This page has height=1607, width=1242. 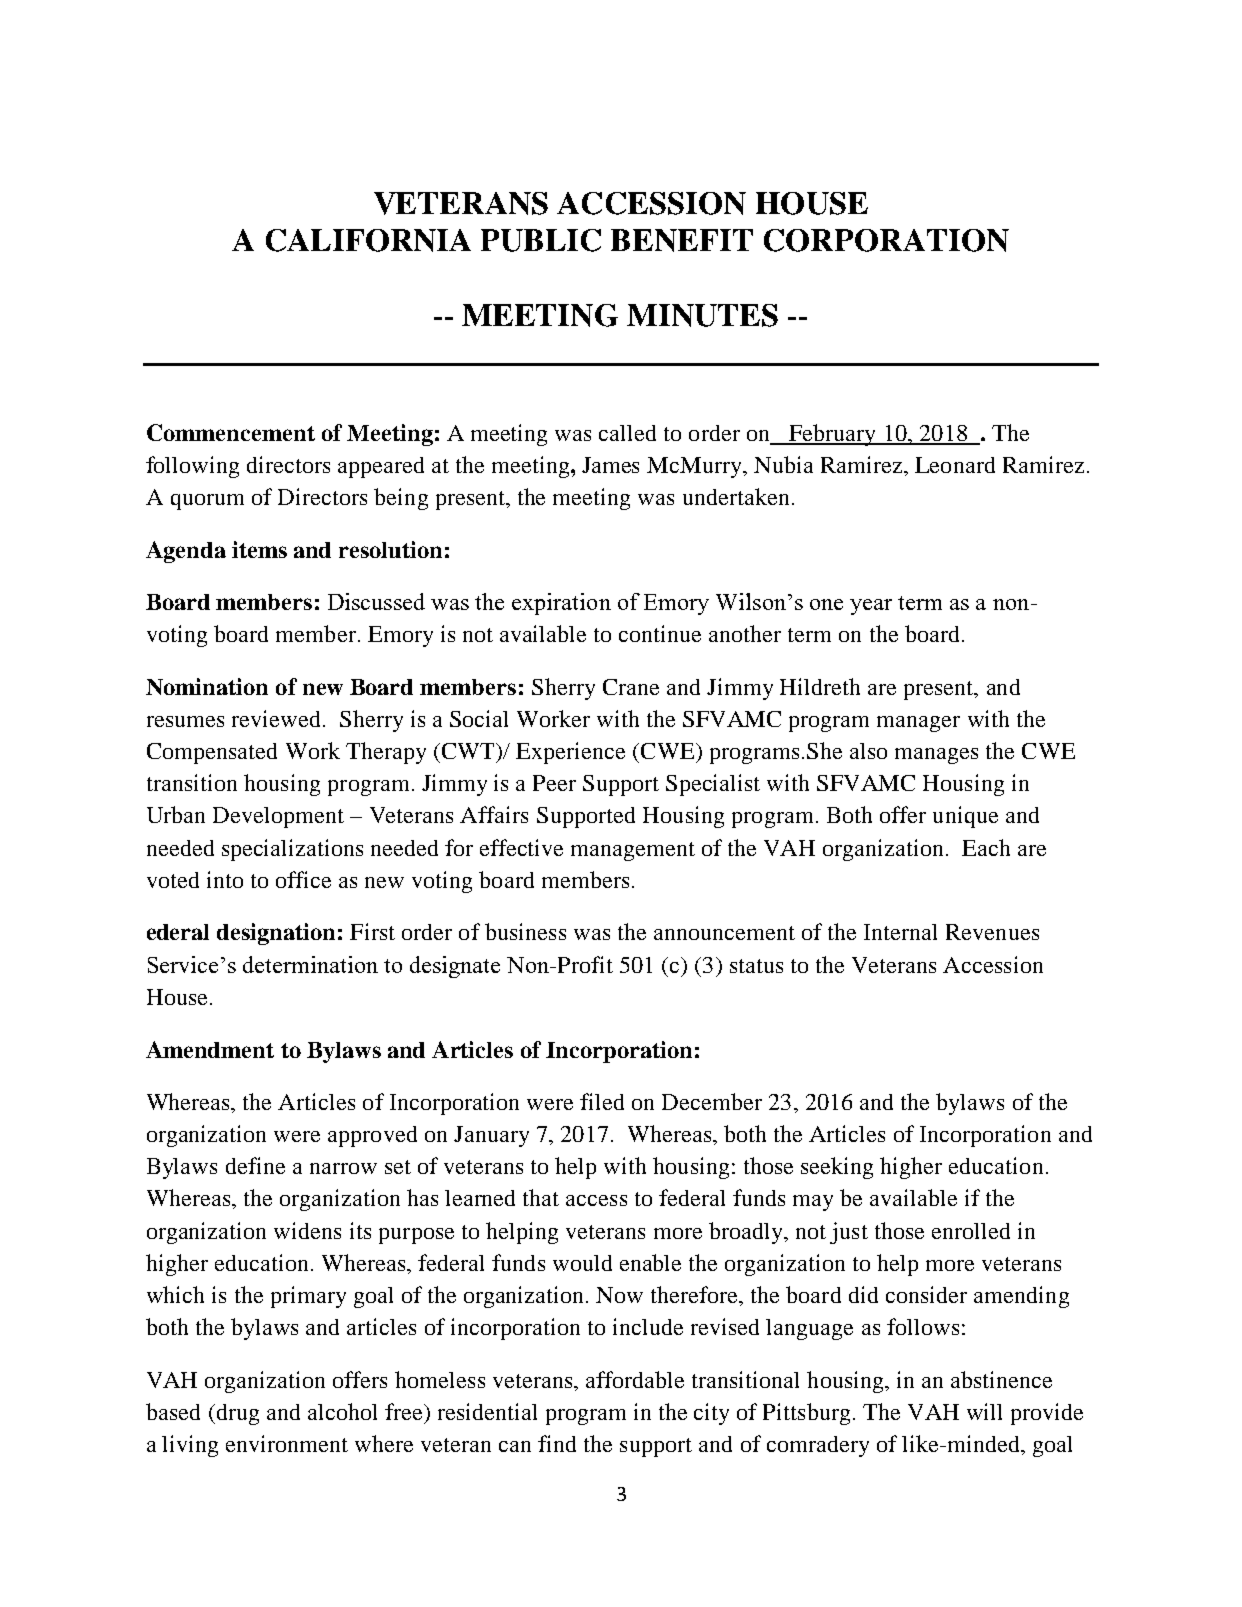 What do you see at coordinates (368, 240) in the page?
I see `CALIFORNIA` at bounding box center [368, 240].
